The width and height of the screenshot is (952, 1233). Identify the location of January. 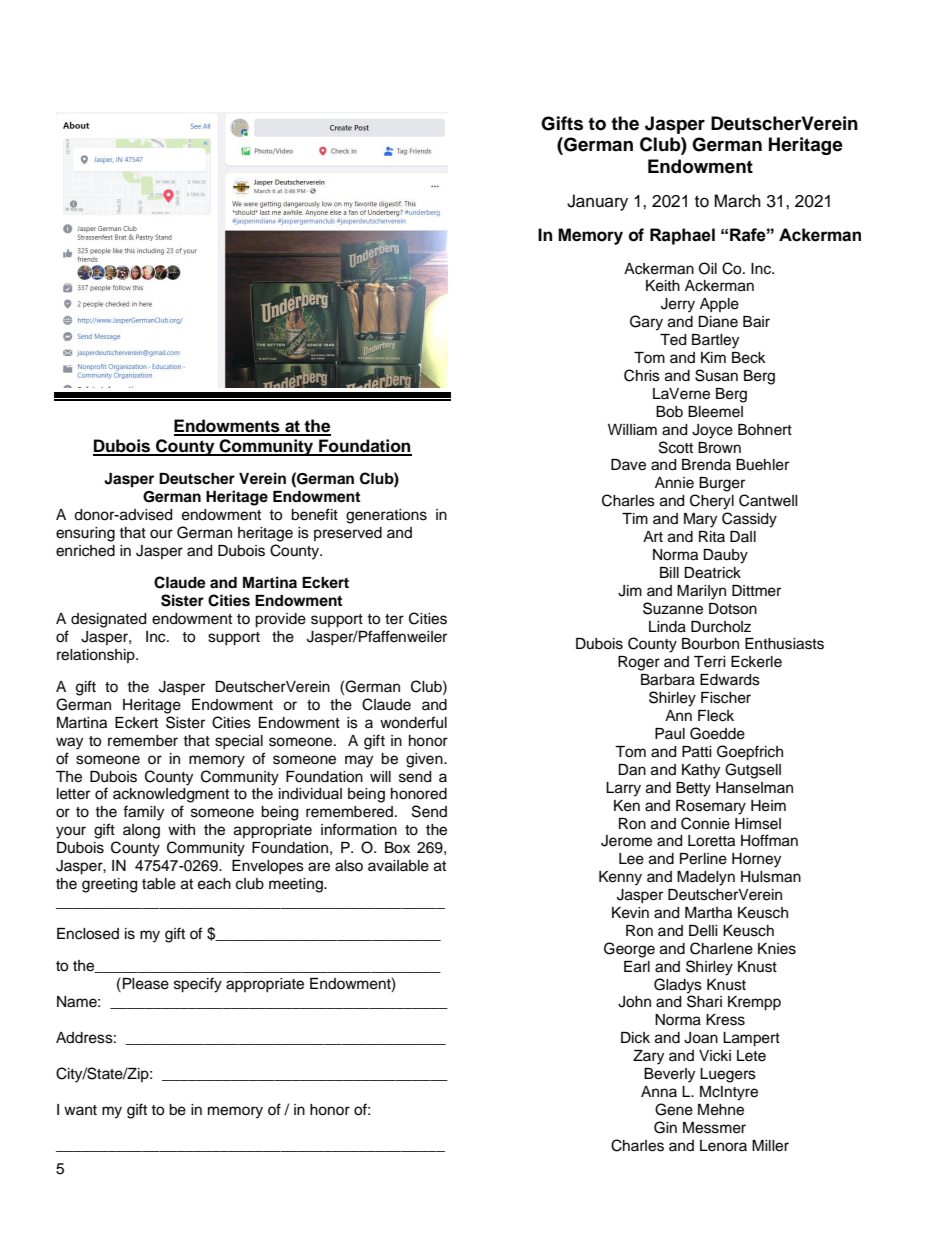
(597, 202).
